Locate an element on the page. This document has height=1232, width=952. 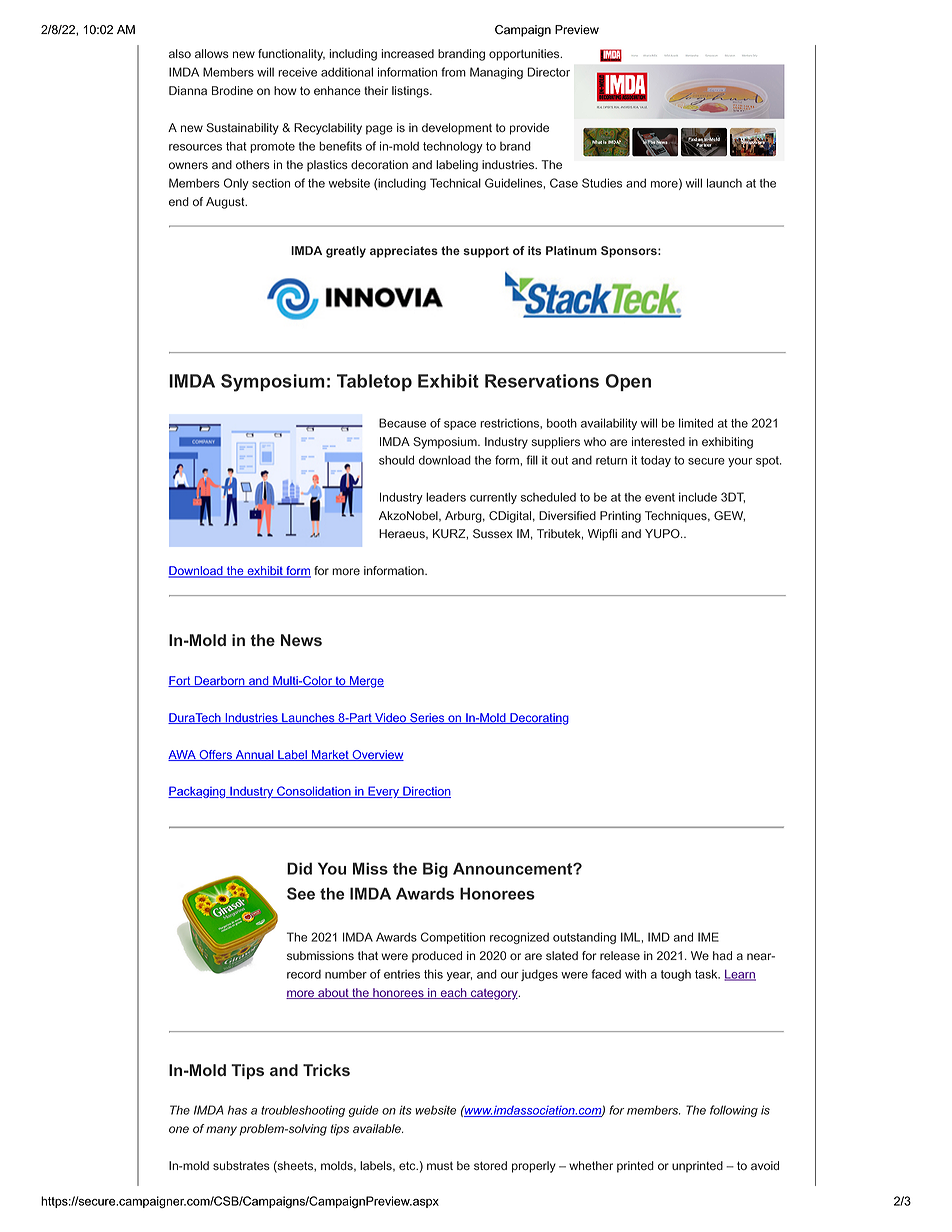
Big is located at coordinates (435, 870).
